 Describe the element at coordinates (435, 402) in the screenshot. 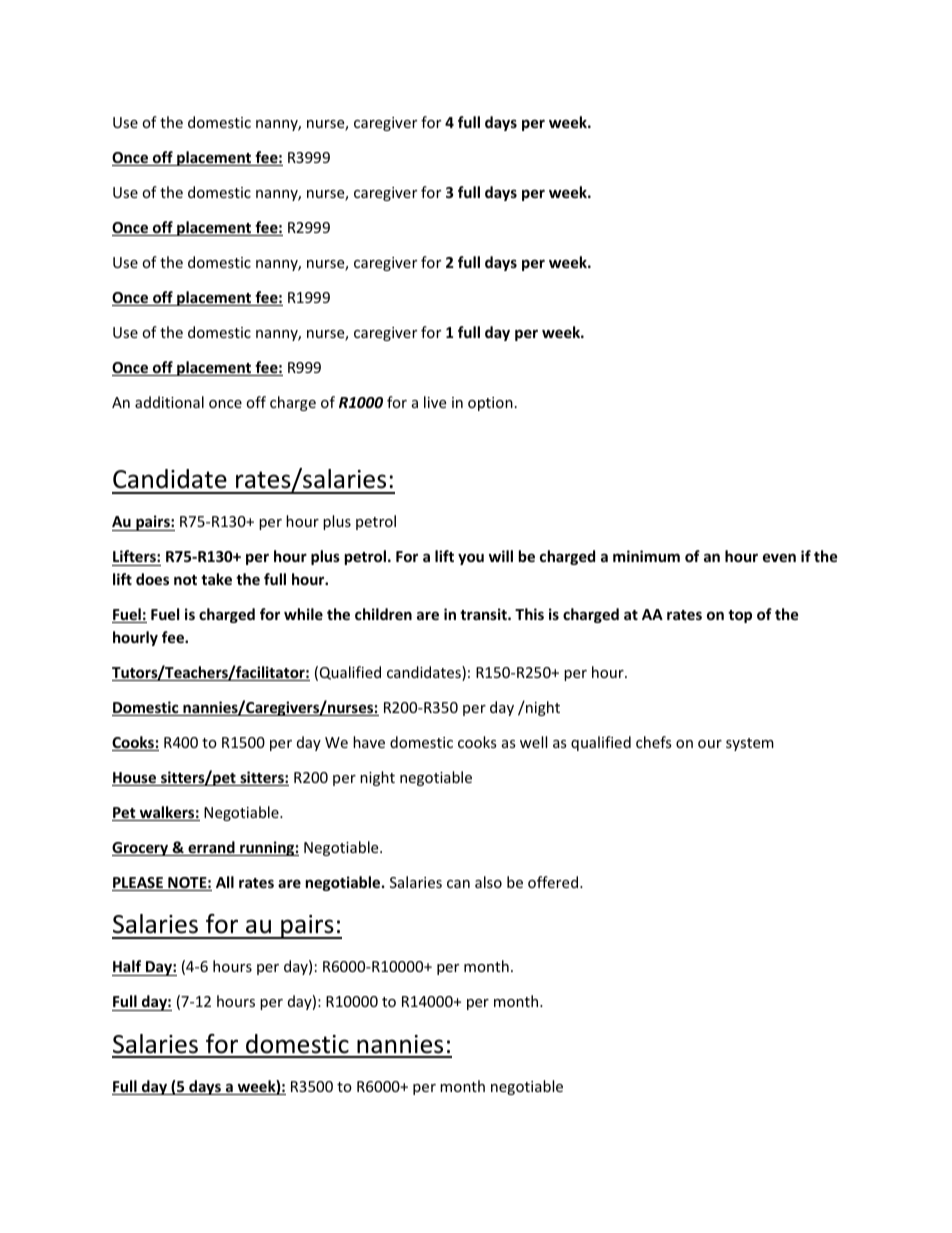

I see `live` at that location.
